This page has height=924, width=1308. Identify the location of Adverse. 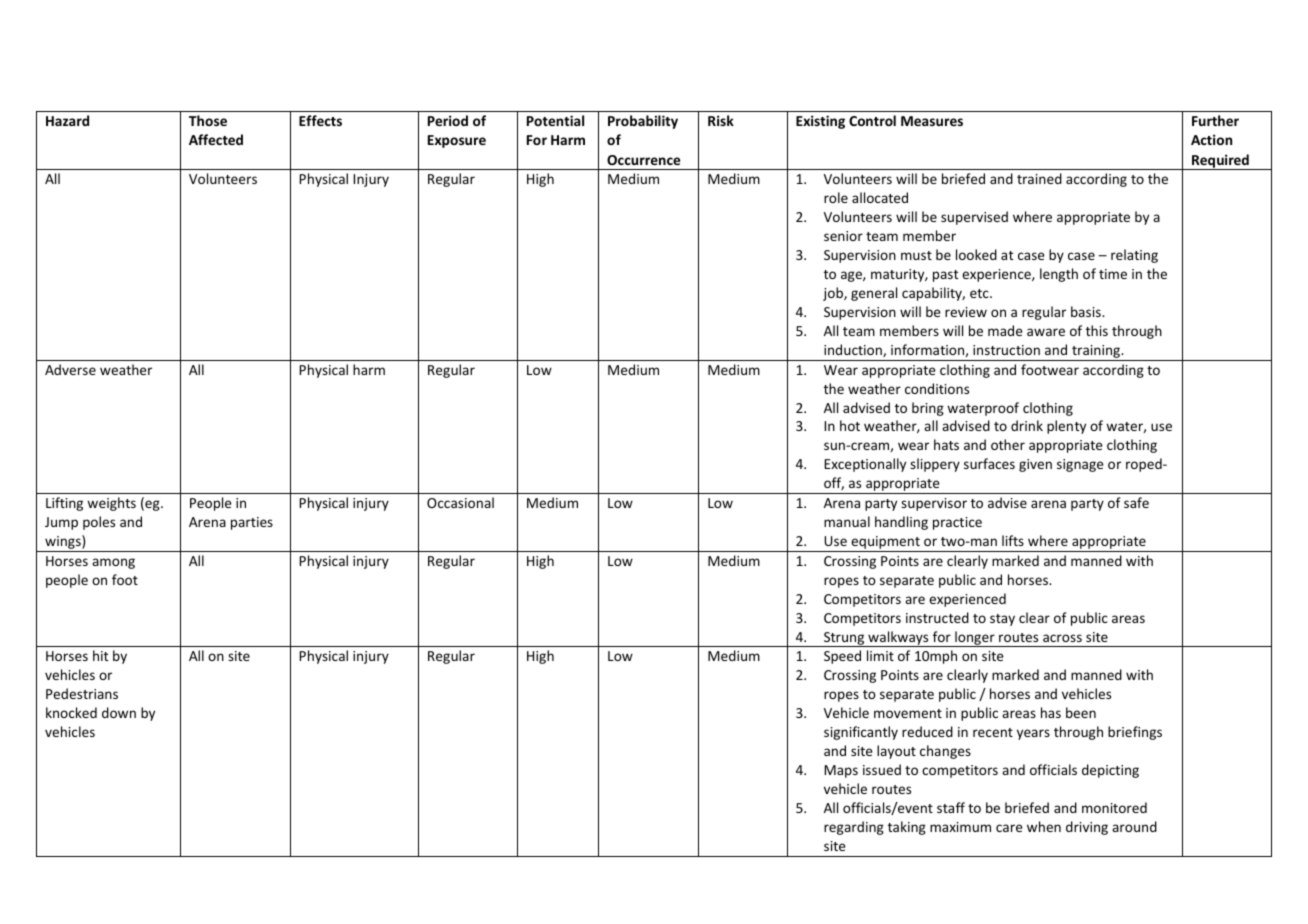
(70, 369).
